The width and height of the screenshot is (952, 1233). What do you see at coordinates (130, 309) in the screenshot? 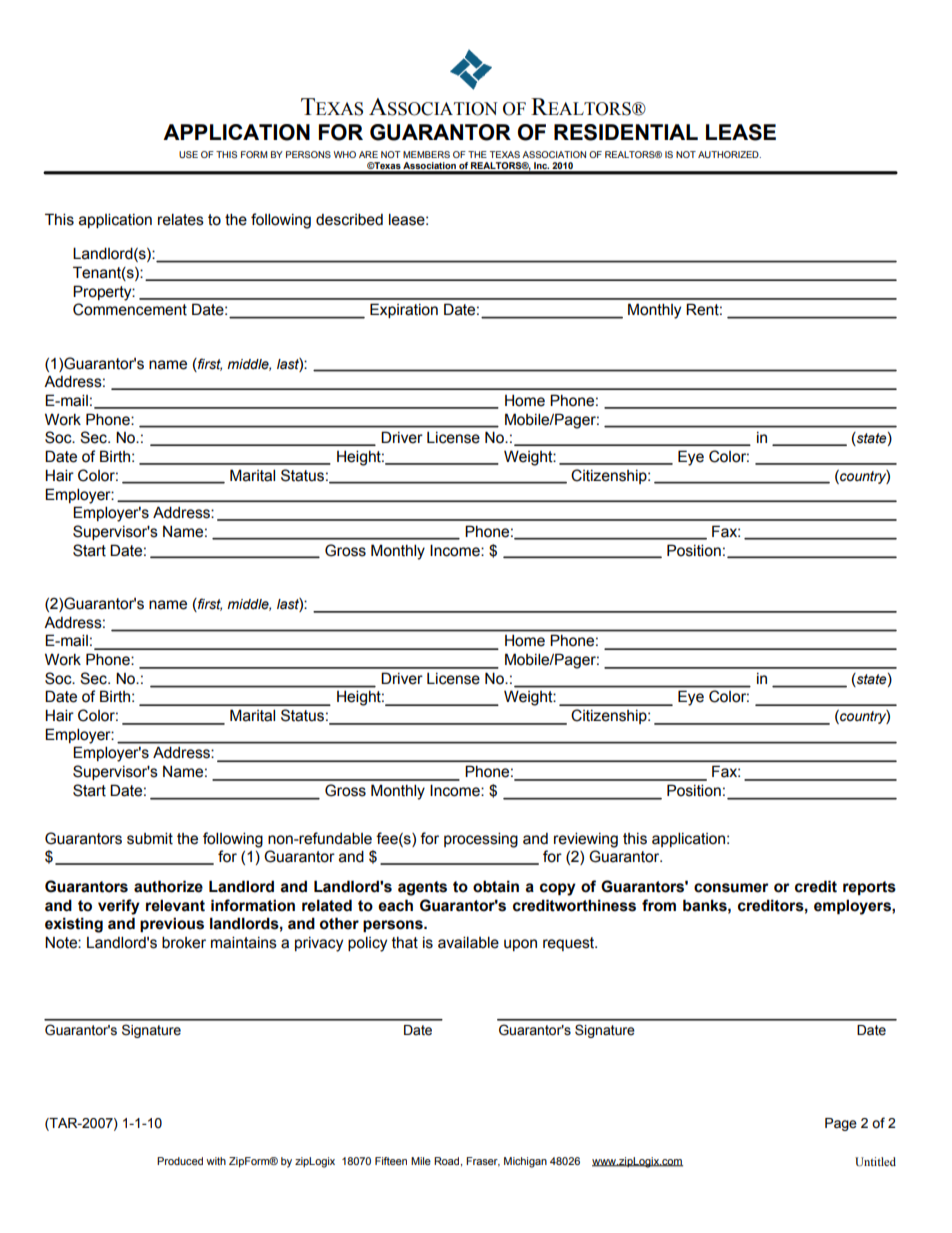
I see `Commencement` at bounding box center [130, 309].
